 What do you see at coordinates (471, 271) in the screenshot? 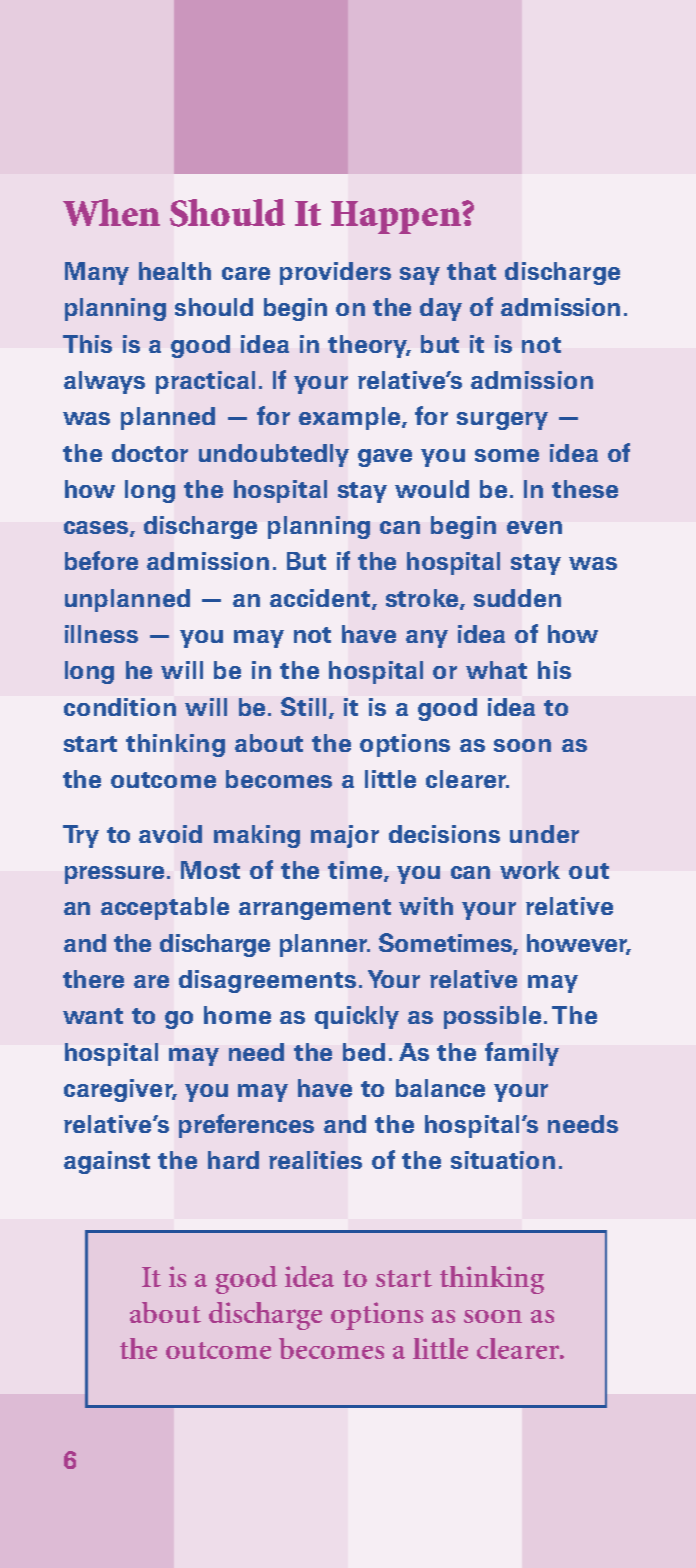
I see `that` at bounding box center [471, 271].
